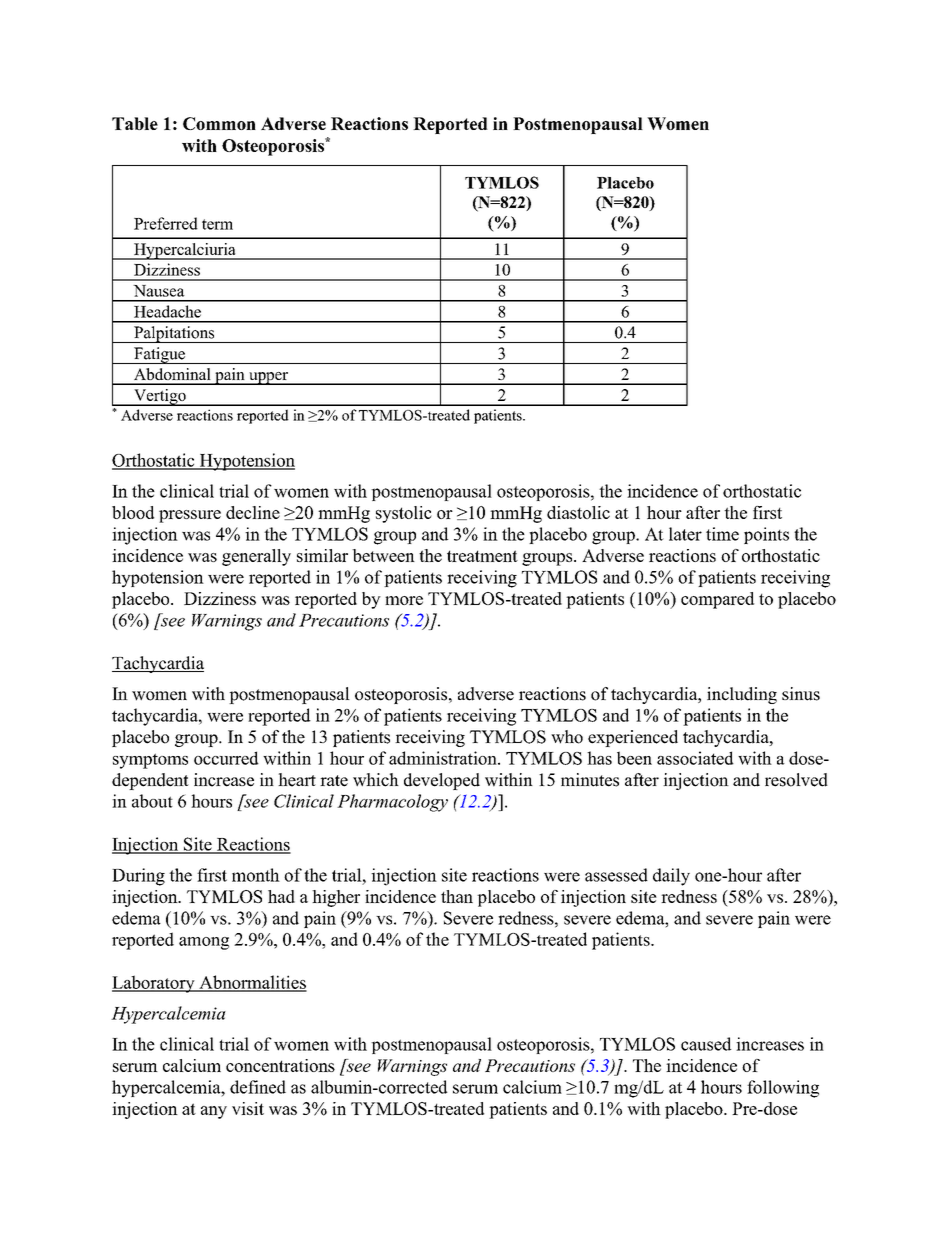 The width and height of the screenshot is (952, 1233). Describe the element at coordinates (256, 557) in the screenshot. I see `generally` at that location.
